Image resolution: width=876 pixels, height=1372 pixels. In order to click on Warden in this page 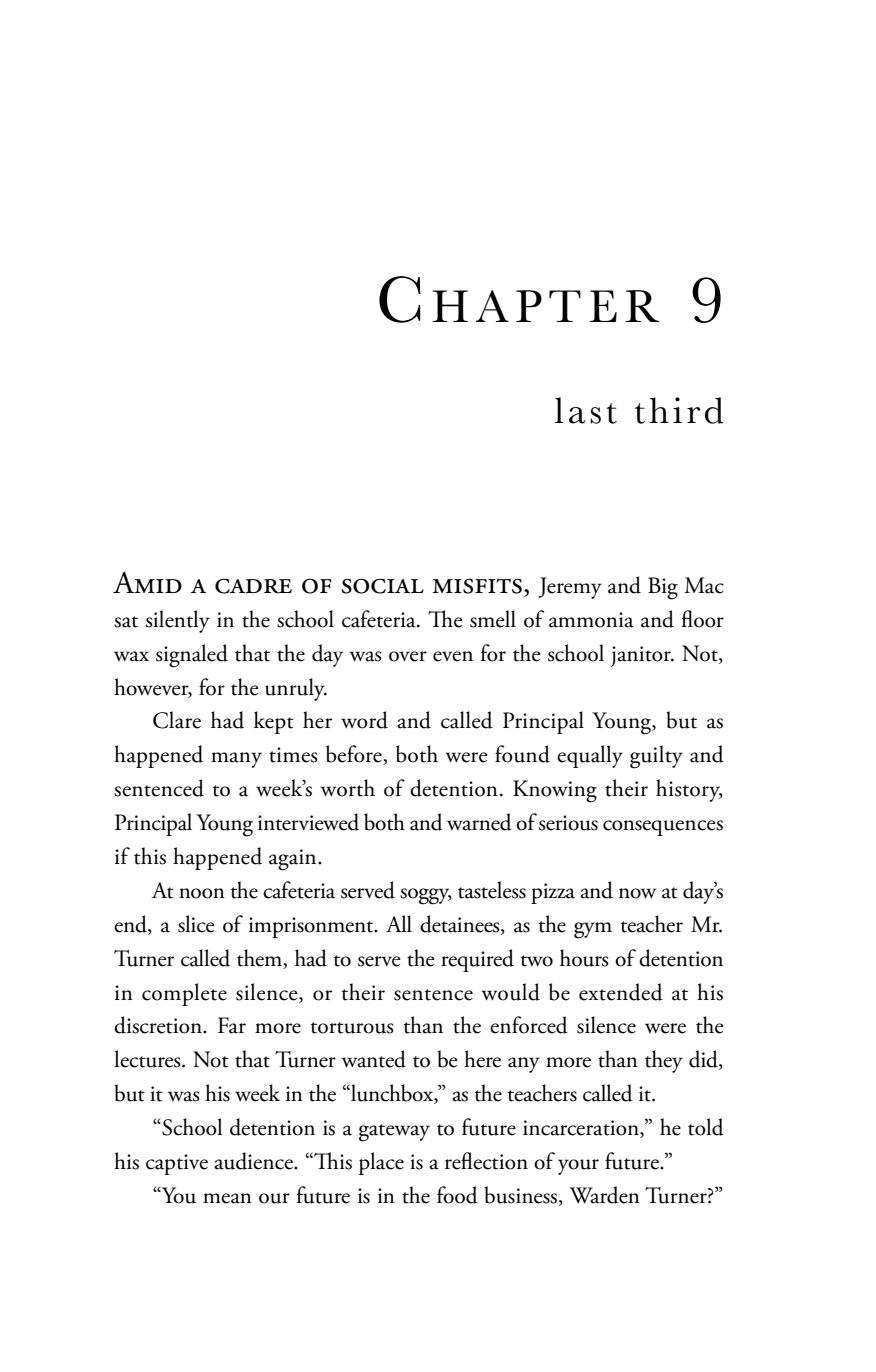, I will do `click(604, 1195)`.
